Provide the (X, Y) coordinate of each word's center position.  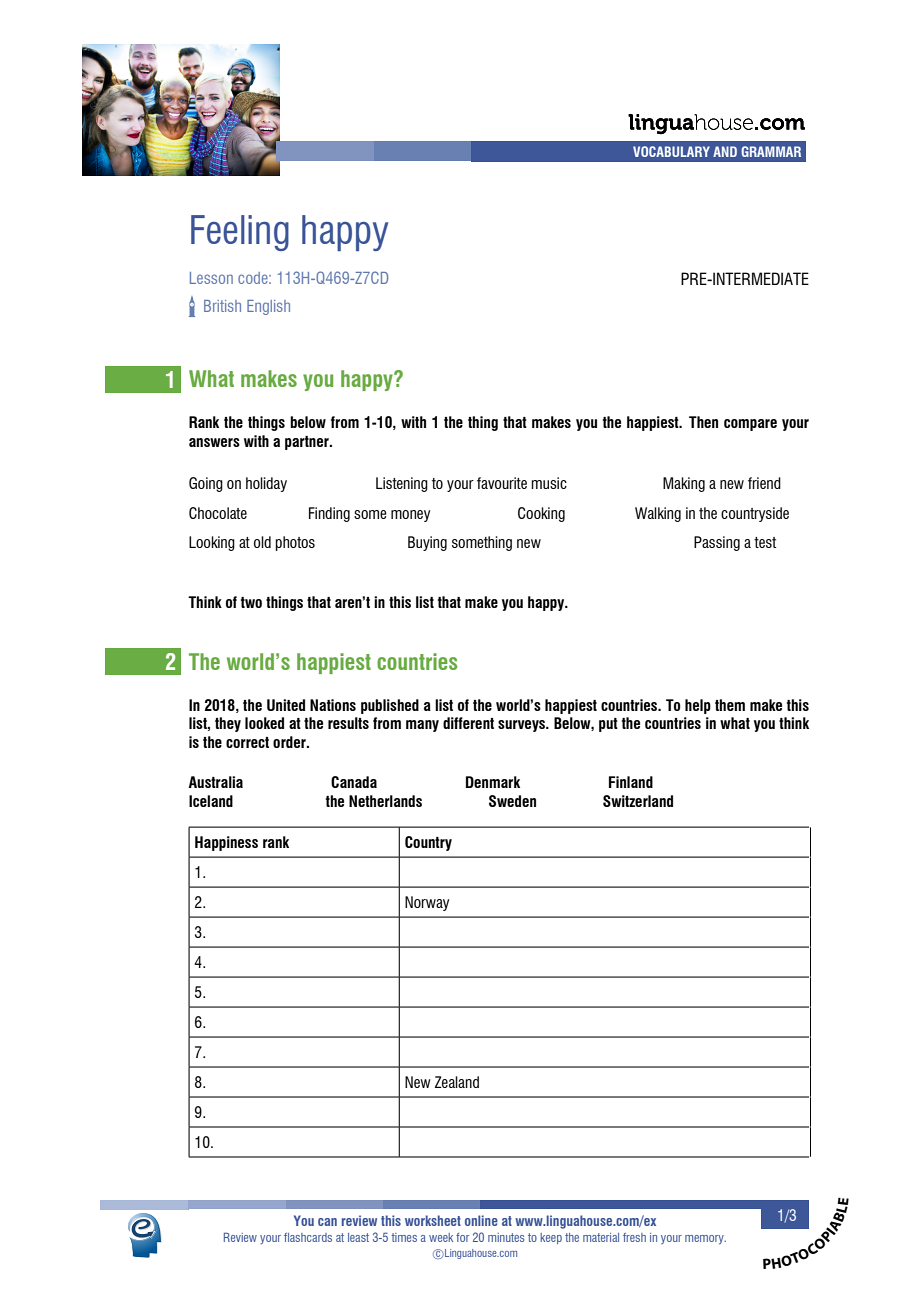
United (286, 705)
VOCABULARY (671, 151)
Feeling (240, 233)
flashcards (308, 1237)
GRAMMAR (771, 151)
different (468, 723)
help (698, 706)
